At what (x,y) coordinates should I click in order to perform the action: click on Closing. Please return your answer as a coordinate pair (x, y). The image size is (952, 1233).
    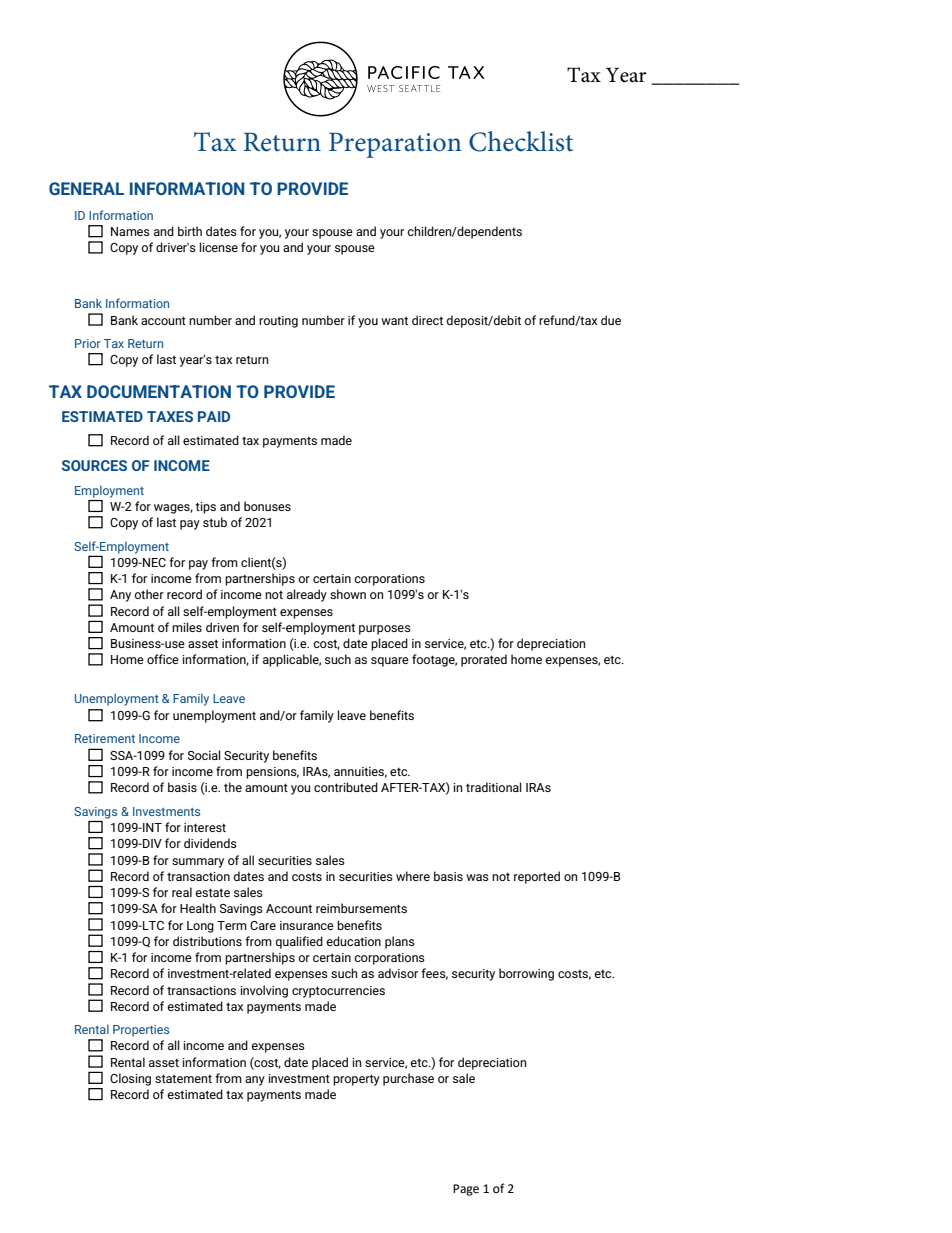
    Looking at the image, I should click on (130, 1079).
